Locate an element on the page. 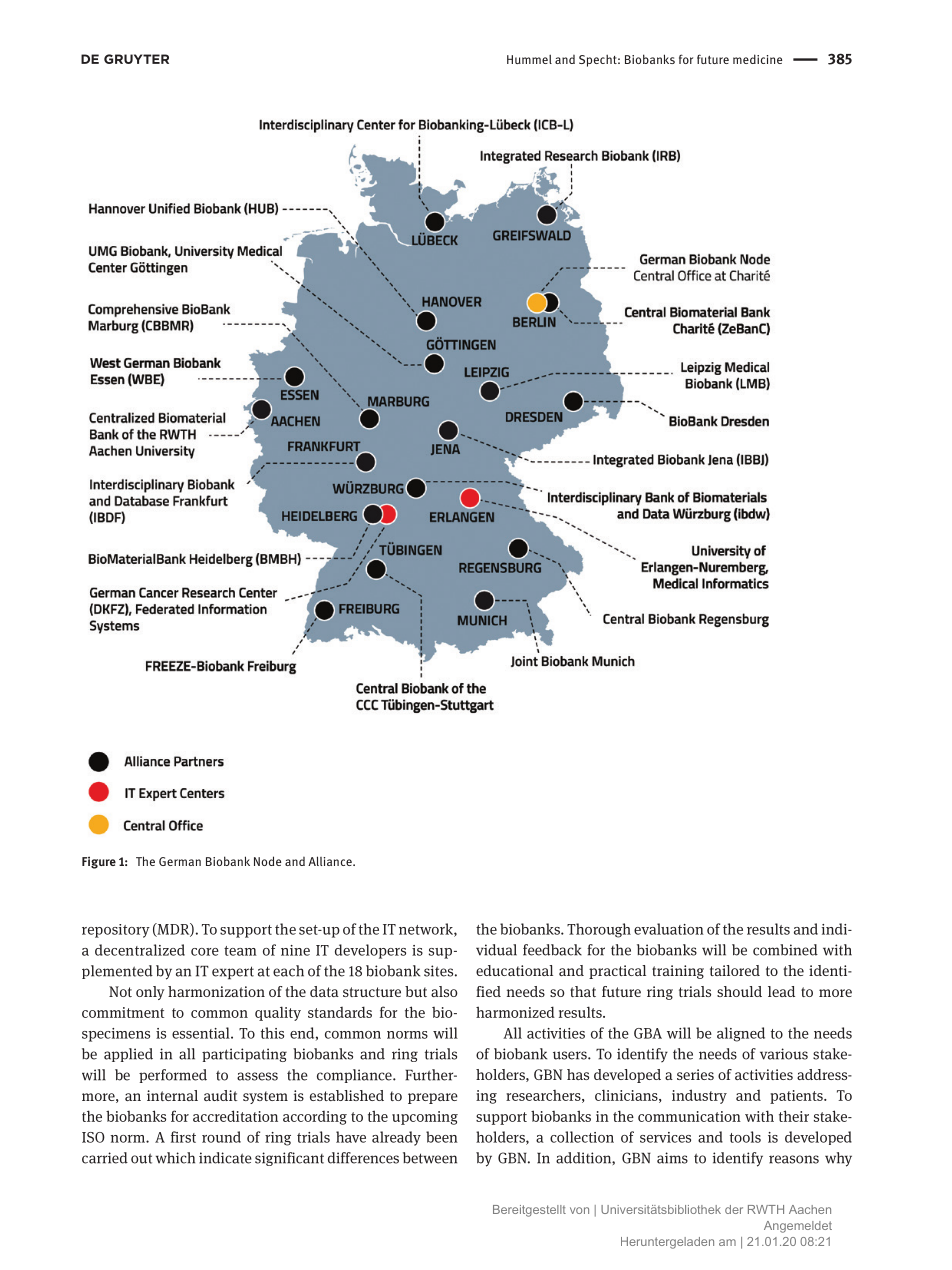  Alliance is located at coordinates (331, 861).
